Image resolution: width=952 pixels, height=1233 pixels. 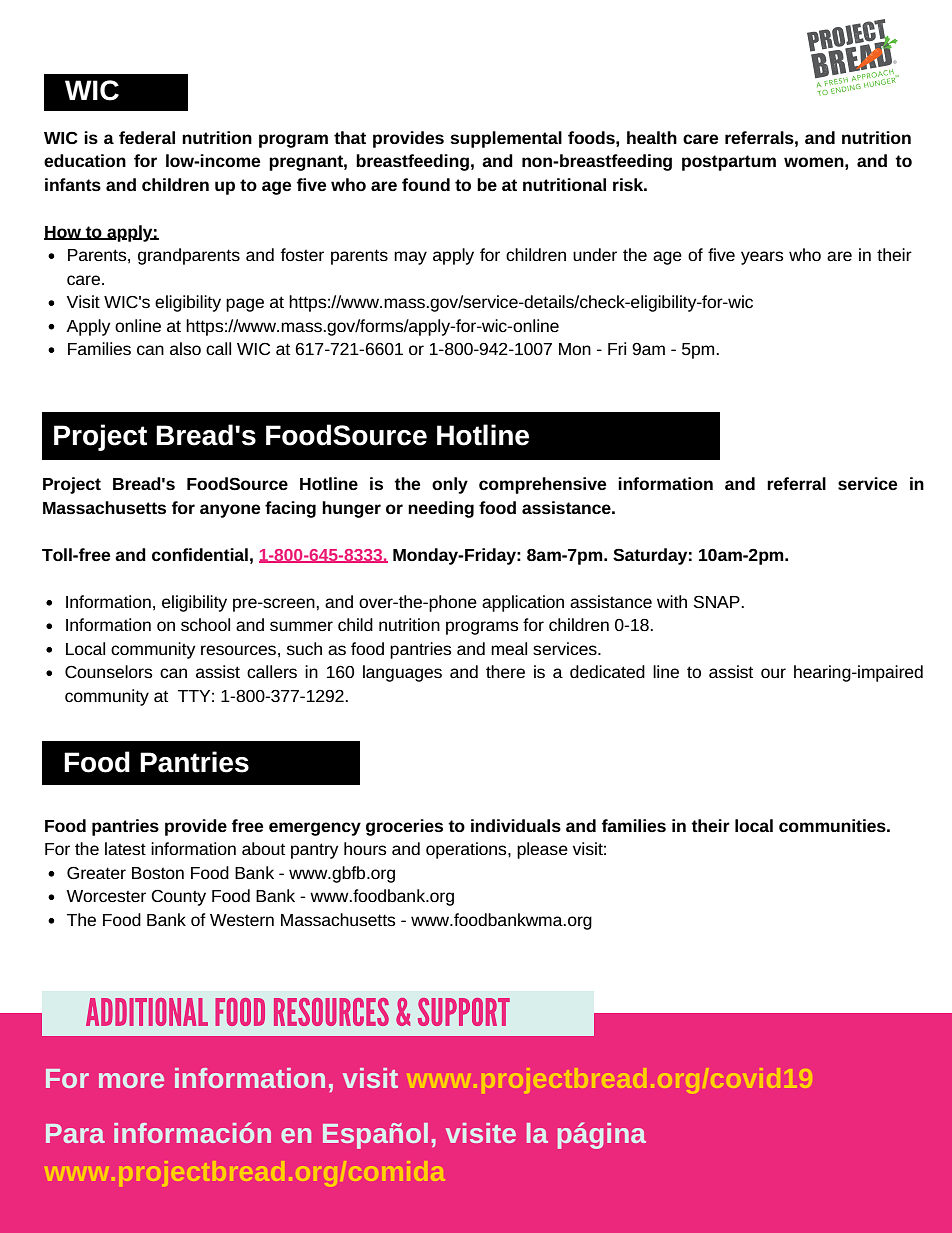 What do you see at coordinates (426, 184) in the screenshot?
I see `found` at bounding box center [426, 184].
